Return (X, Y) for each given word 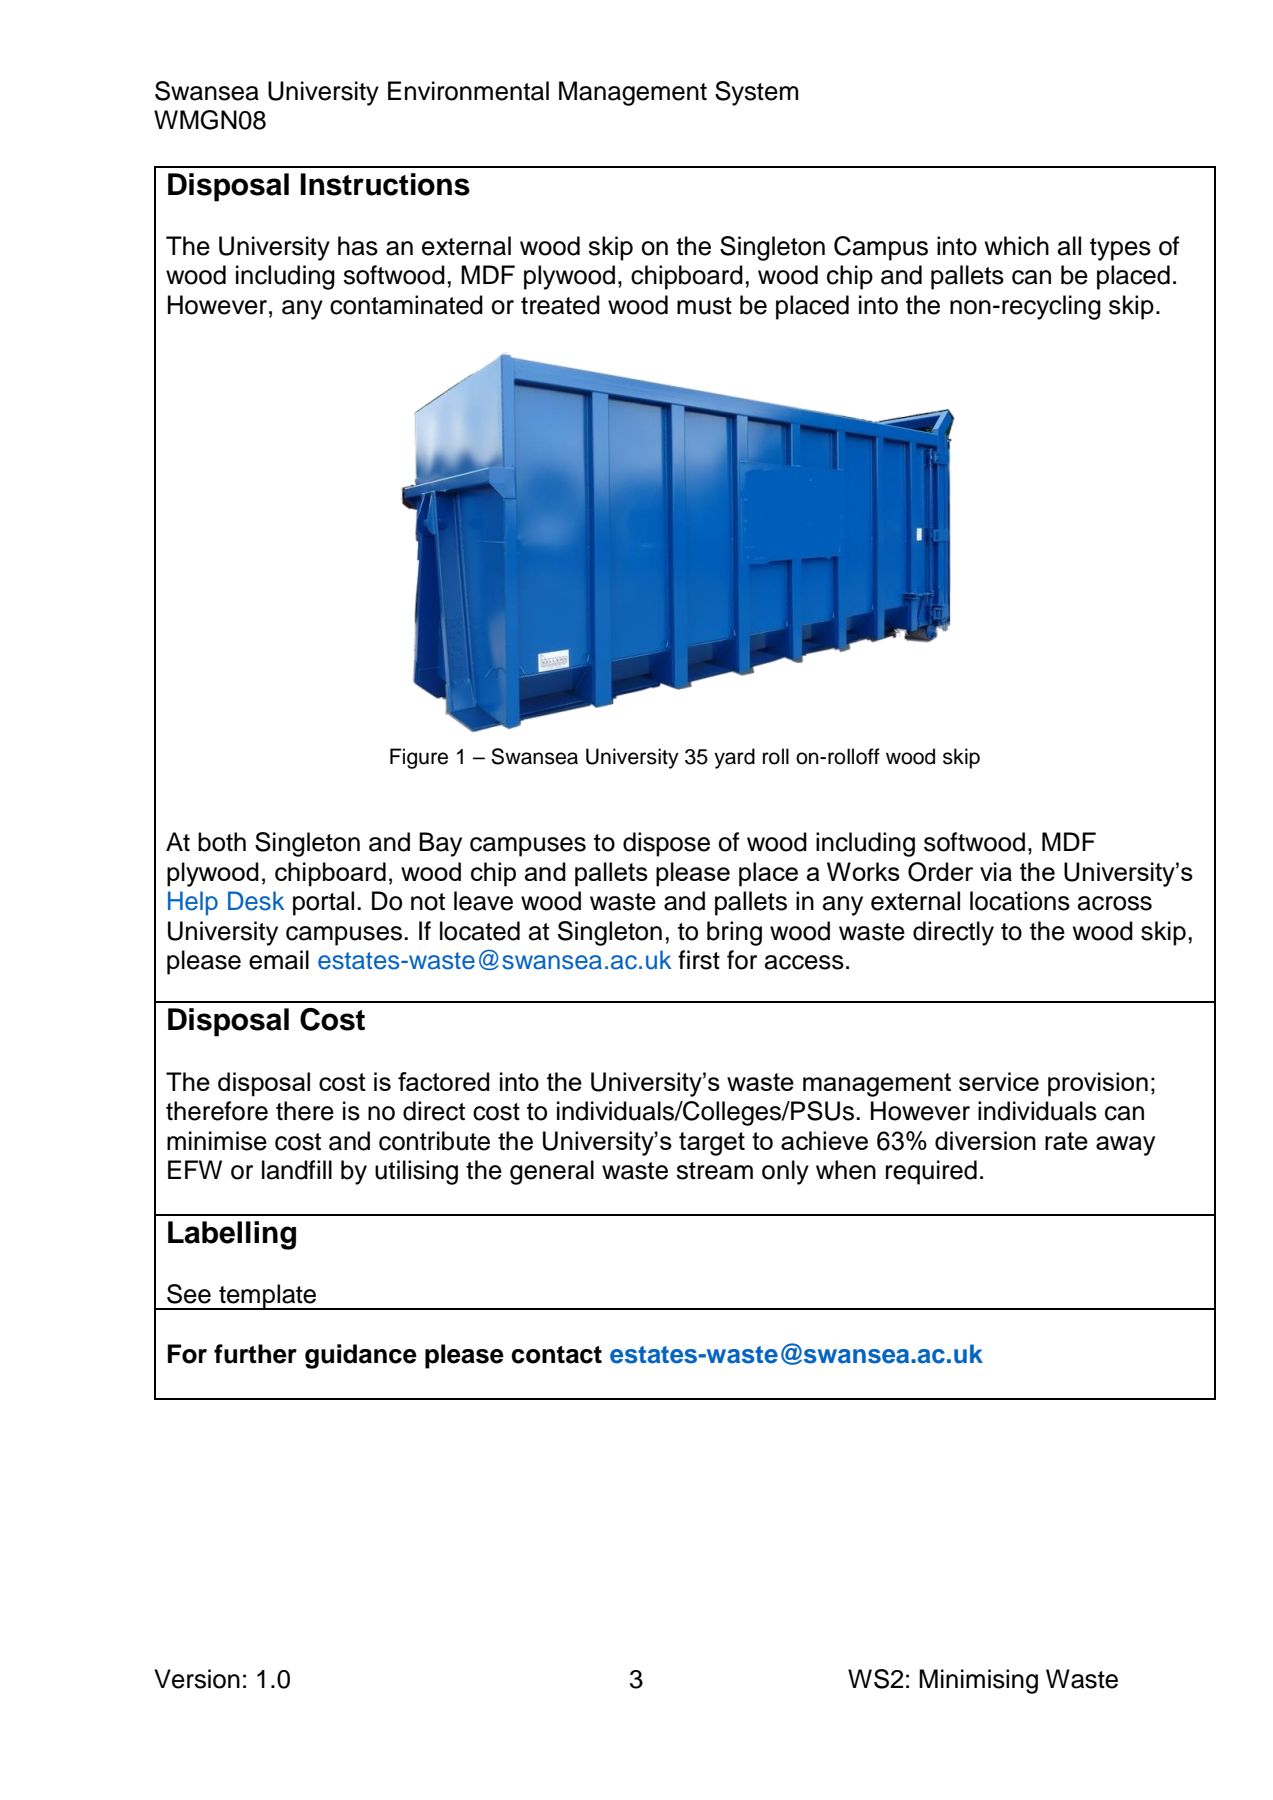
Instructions (385, 184)
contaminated (406, 305)
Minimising (978, 1681)
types (1120, 249)
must (704, 306)
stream (714, 1171)
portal (323, 903)
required (931, 1172)
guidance (361, 1356)
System (756, 93)
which (1017, 246)
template (268, 1297)
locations (1020, 901)
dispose (666, 844)
